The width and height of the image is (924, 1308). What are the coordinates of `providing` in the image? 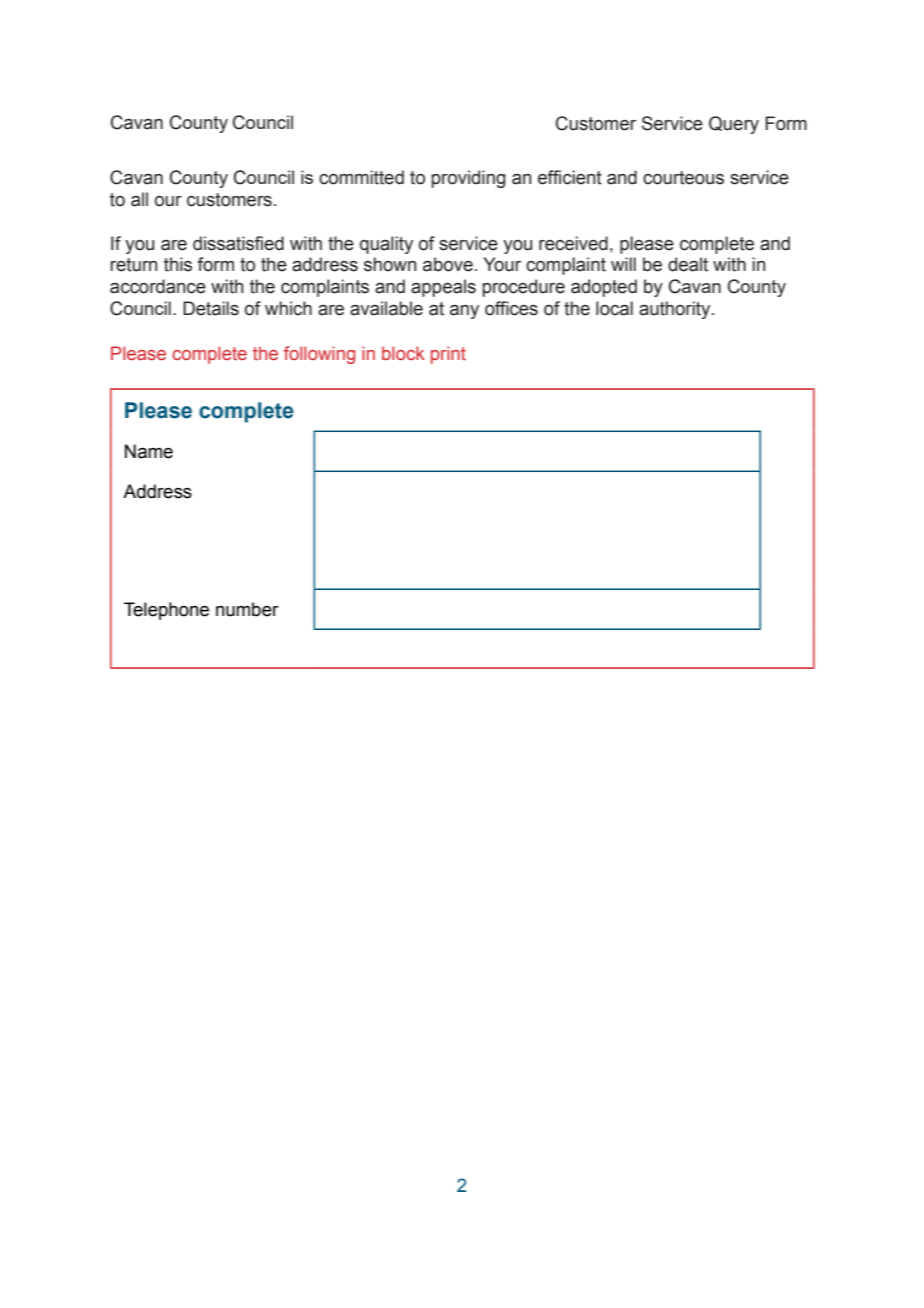 It's located at (468, 179).
